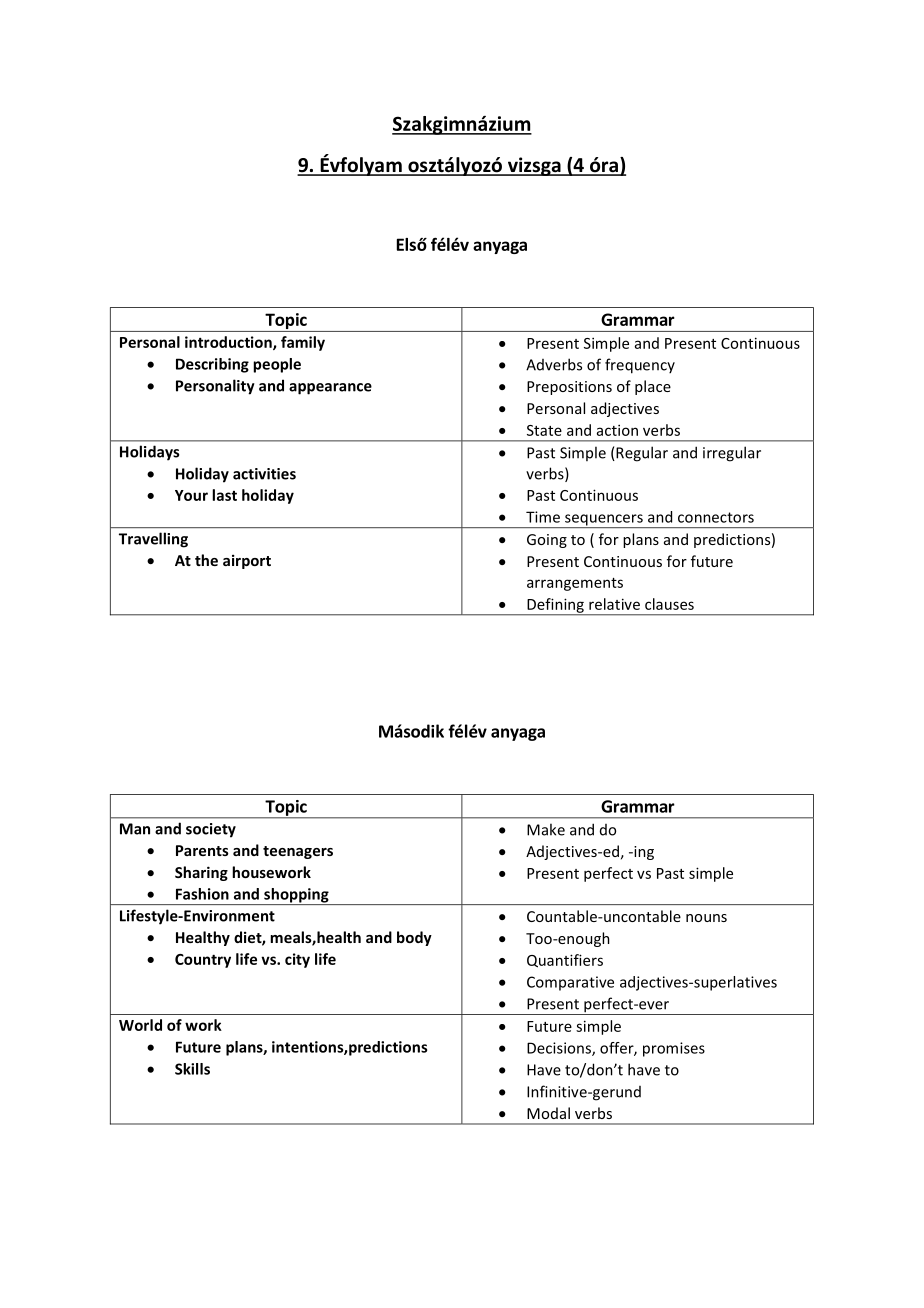  Describe the element at coordinates (547, 541) in the screenshot. I see `Going` at that location.
